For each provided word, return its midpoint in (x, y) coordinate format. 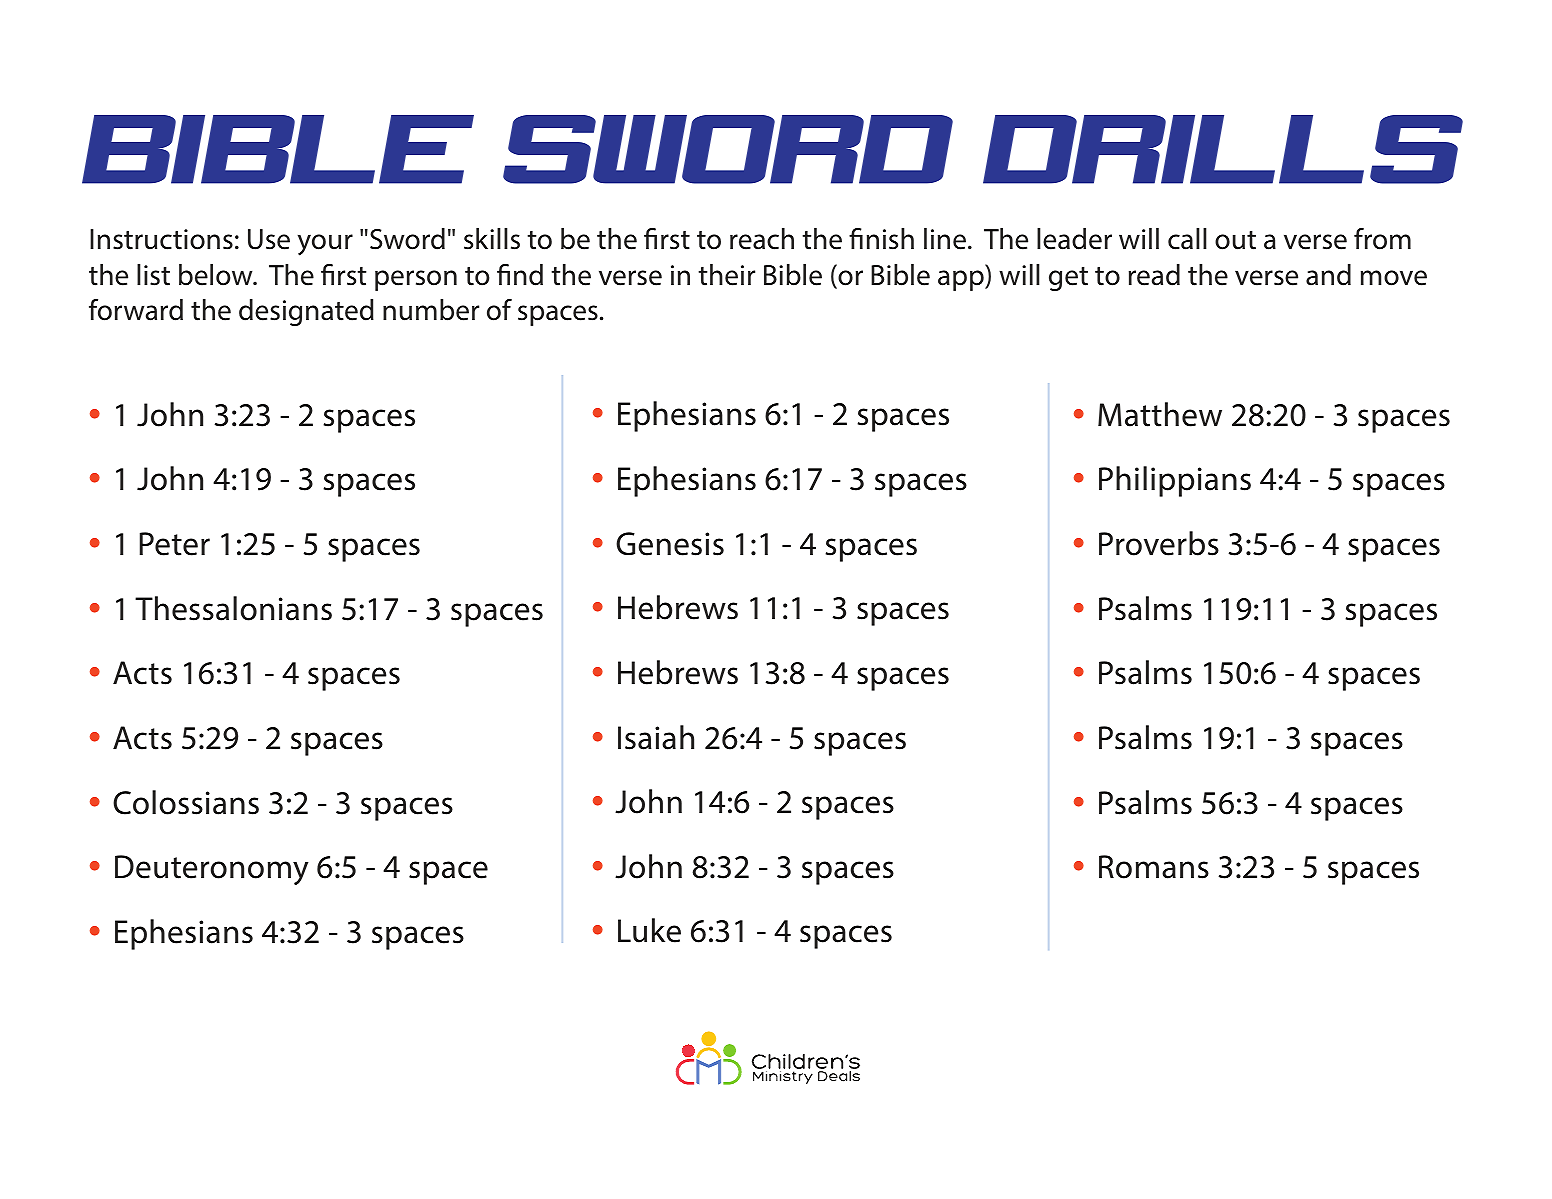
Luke (649, 930)
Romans (1154, 867)
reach (762, 239)
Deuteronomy (212, 870)
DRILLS (1223, 149)
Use (269, 239)
